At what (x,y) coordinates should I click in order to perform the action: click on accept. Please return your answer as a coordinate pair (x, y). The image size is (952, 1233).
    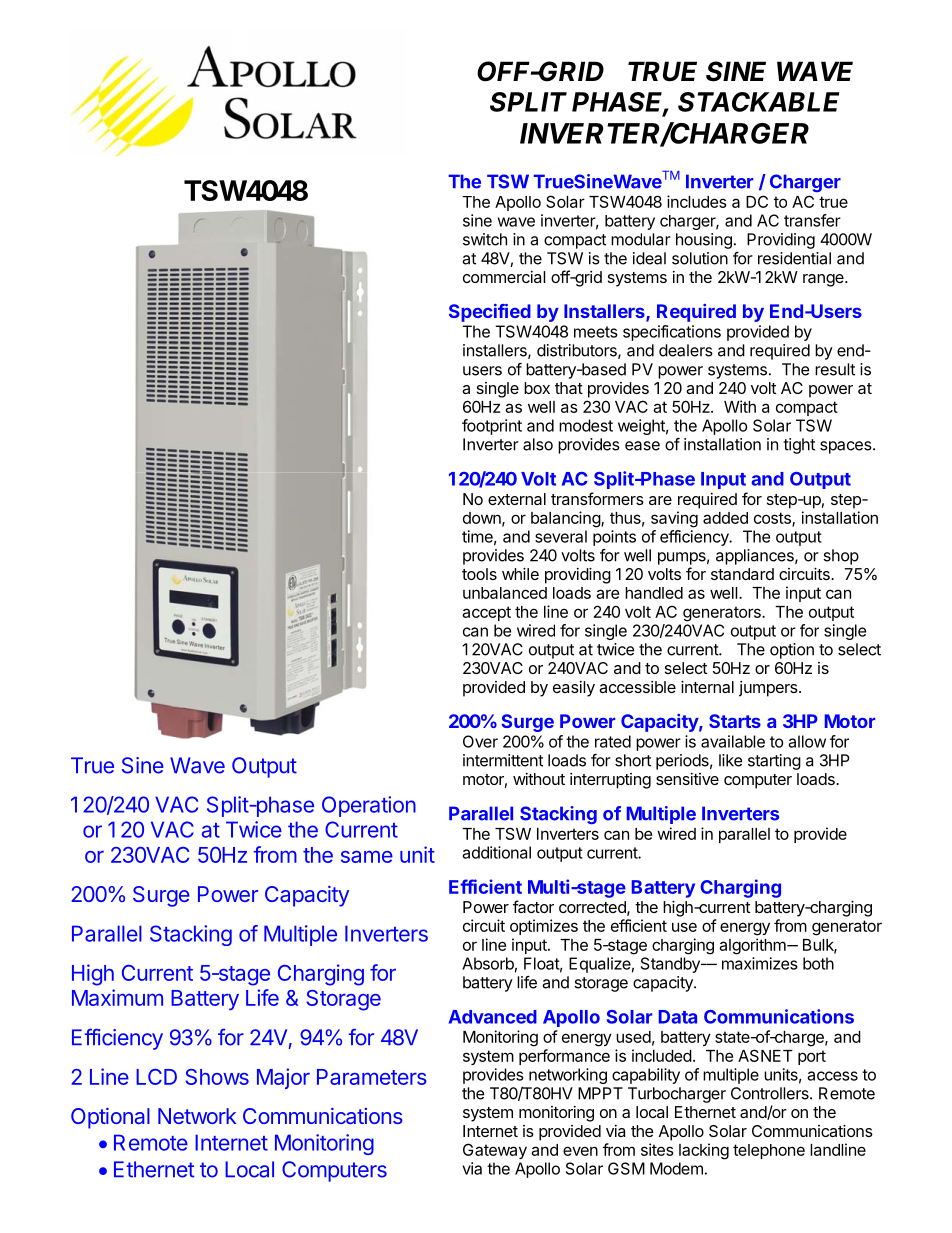
    Looking at the image, I should click on (486, 613).
